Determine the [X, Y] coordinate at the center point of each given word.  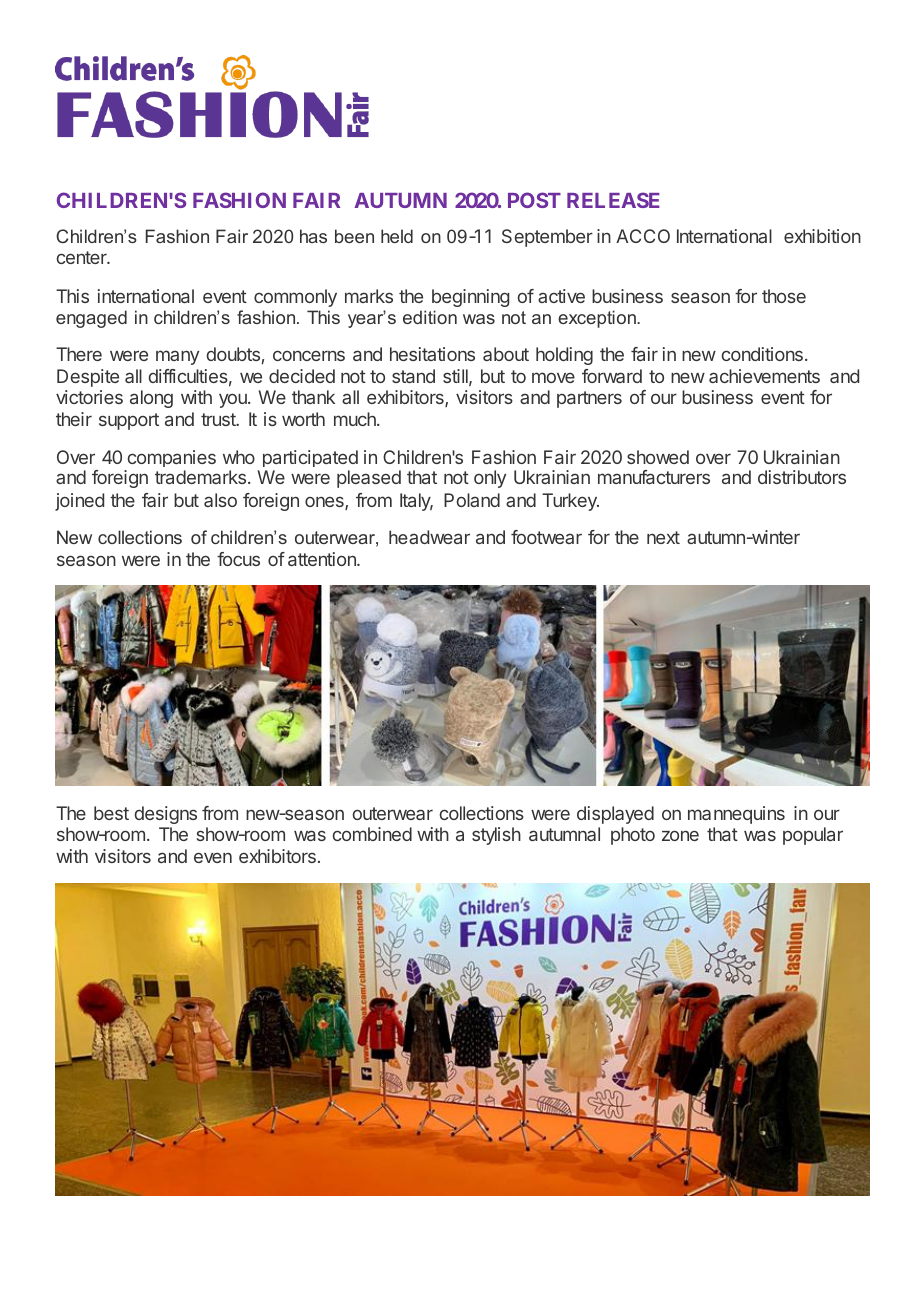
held [397, 236]
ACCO [643, 236]
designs [166, 815]
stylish [496, 836]
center [83, 257]
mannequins [736, 815]
